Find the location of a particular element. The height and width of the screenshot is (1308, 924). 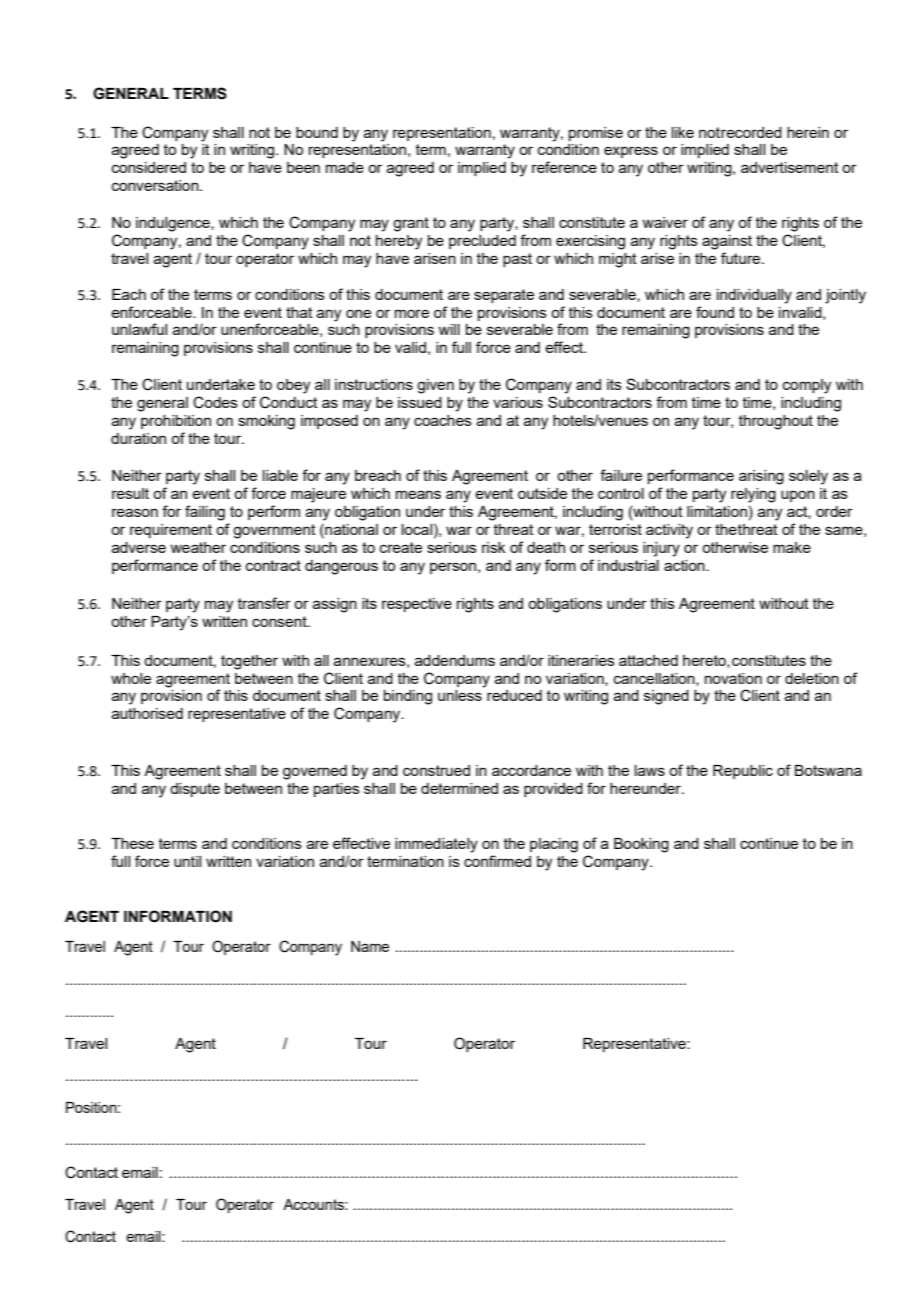

reduced is located at coordinates (514, 695).
